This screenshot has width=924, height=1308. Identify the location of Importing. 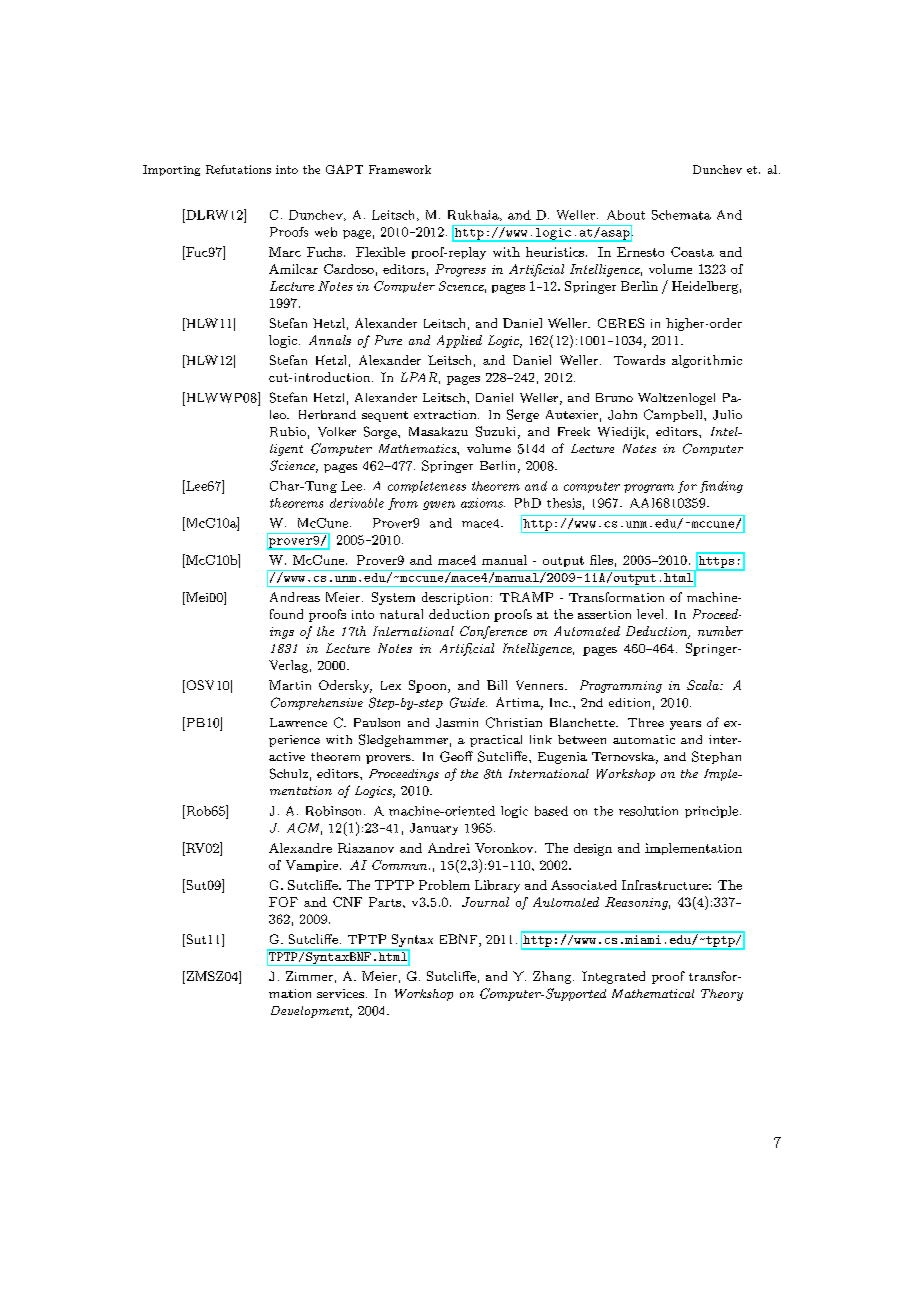
(171, 170).
